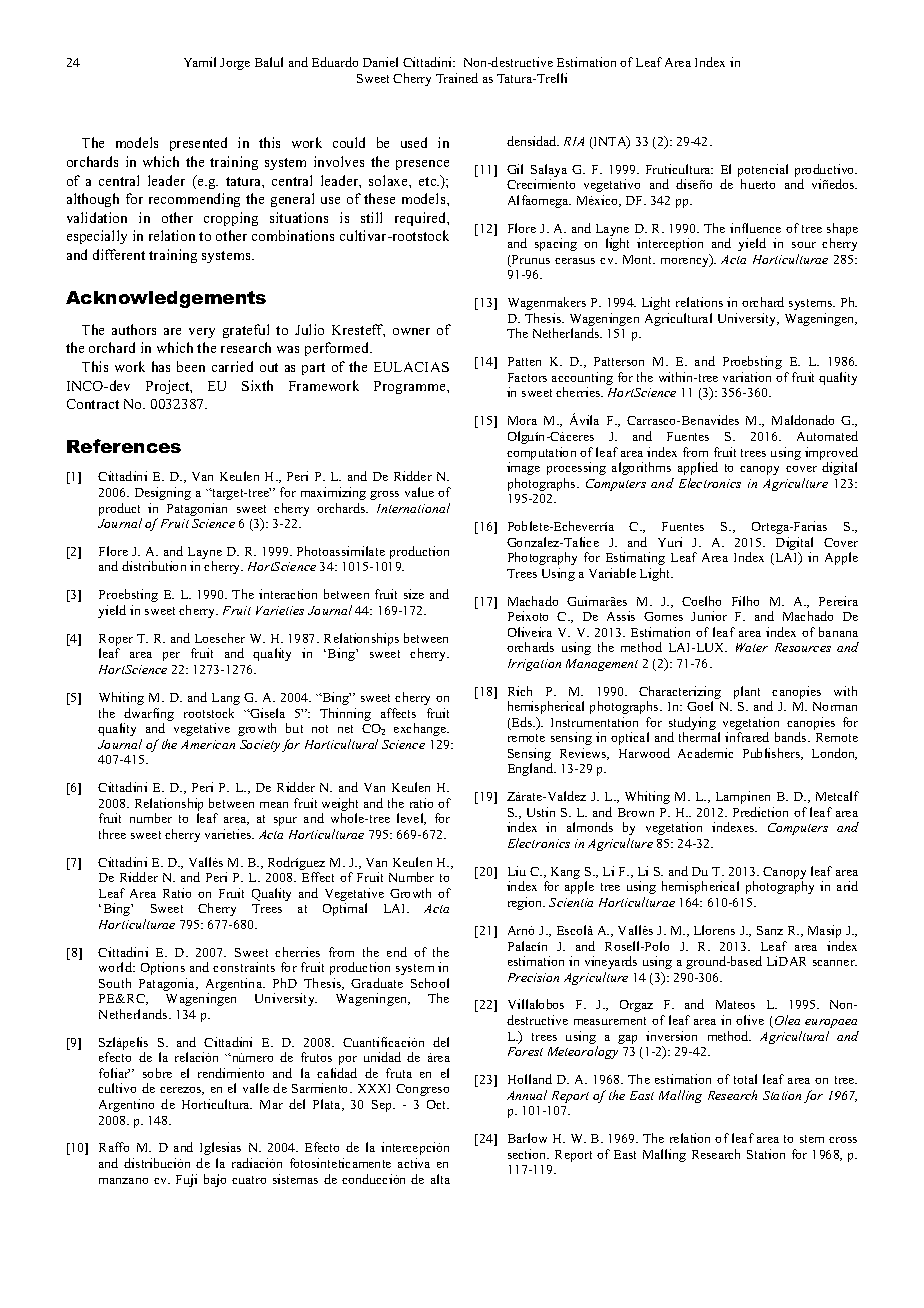  What do you see at coordinates (457, 78) in the document?
I see `Trained` at bounding box center [457, 78].
